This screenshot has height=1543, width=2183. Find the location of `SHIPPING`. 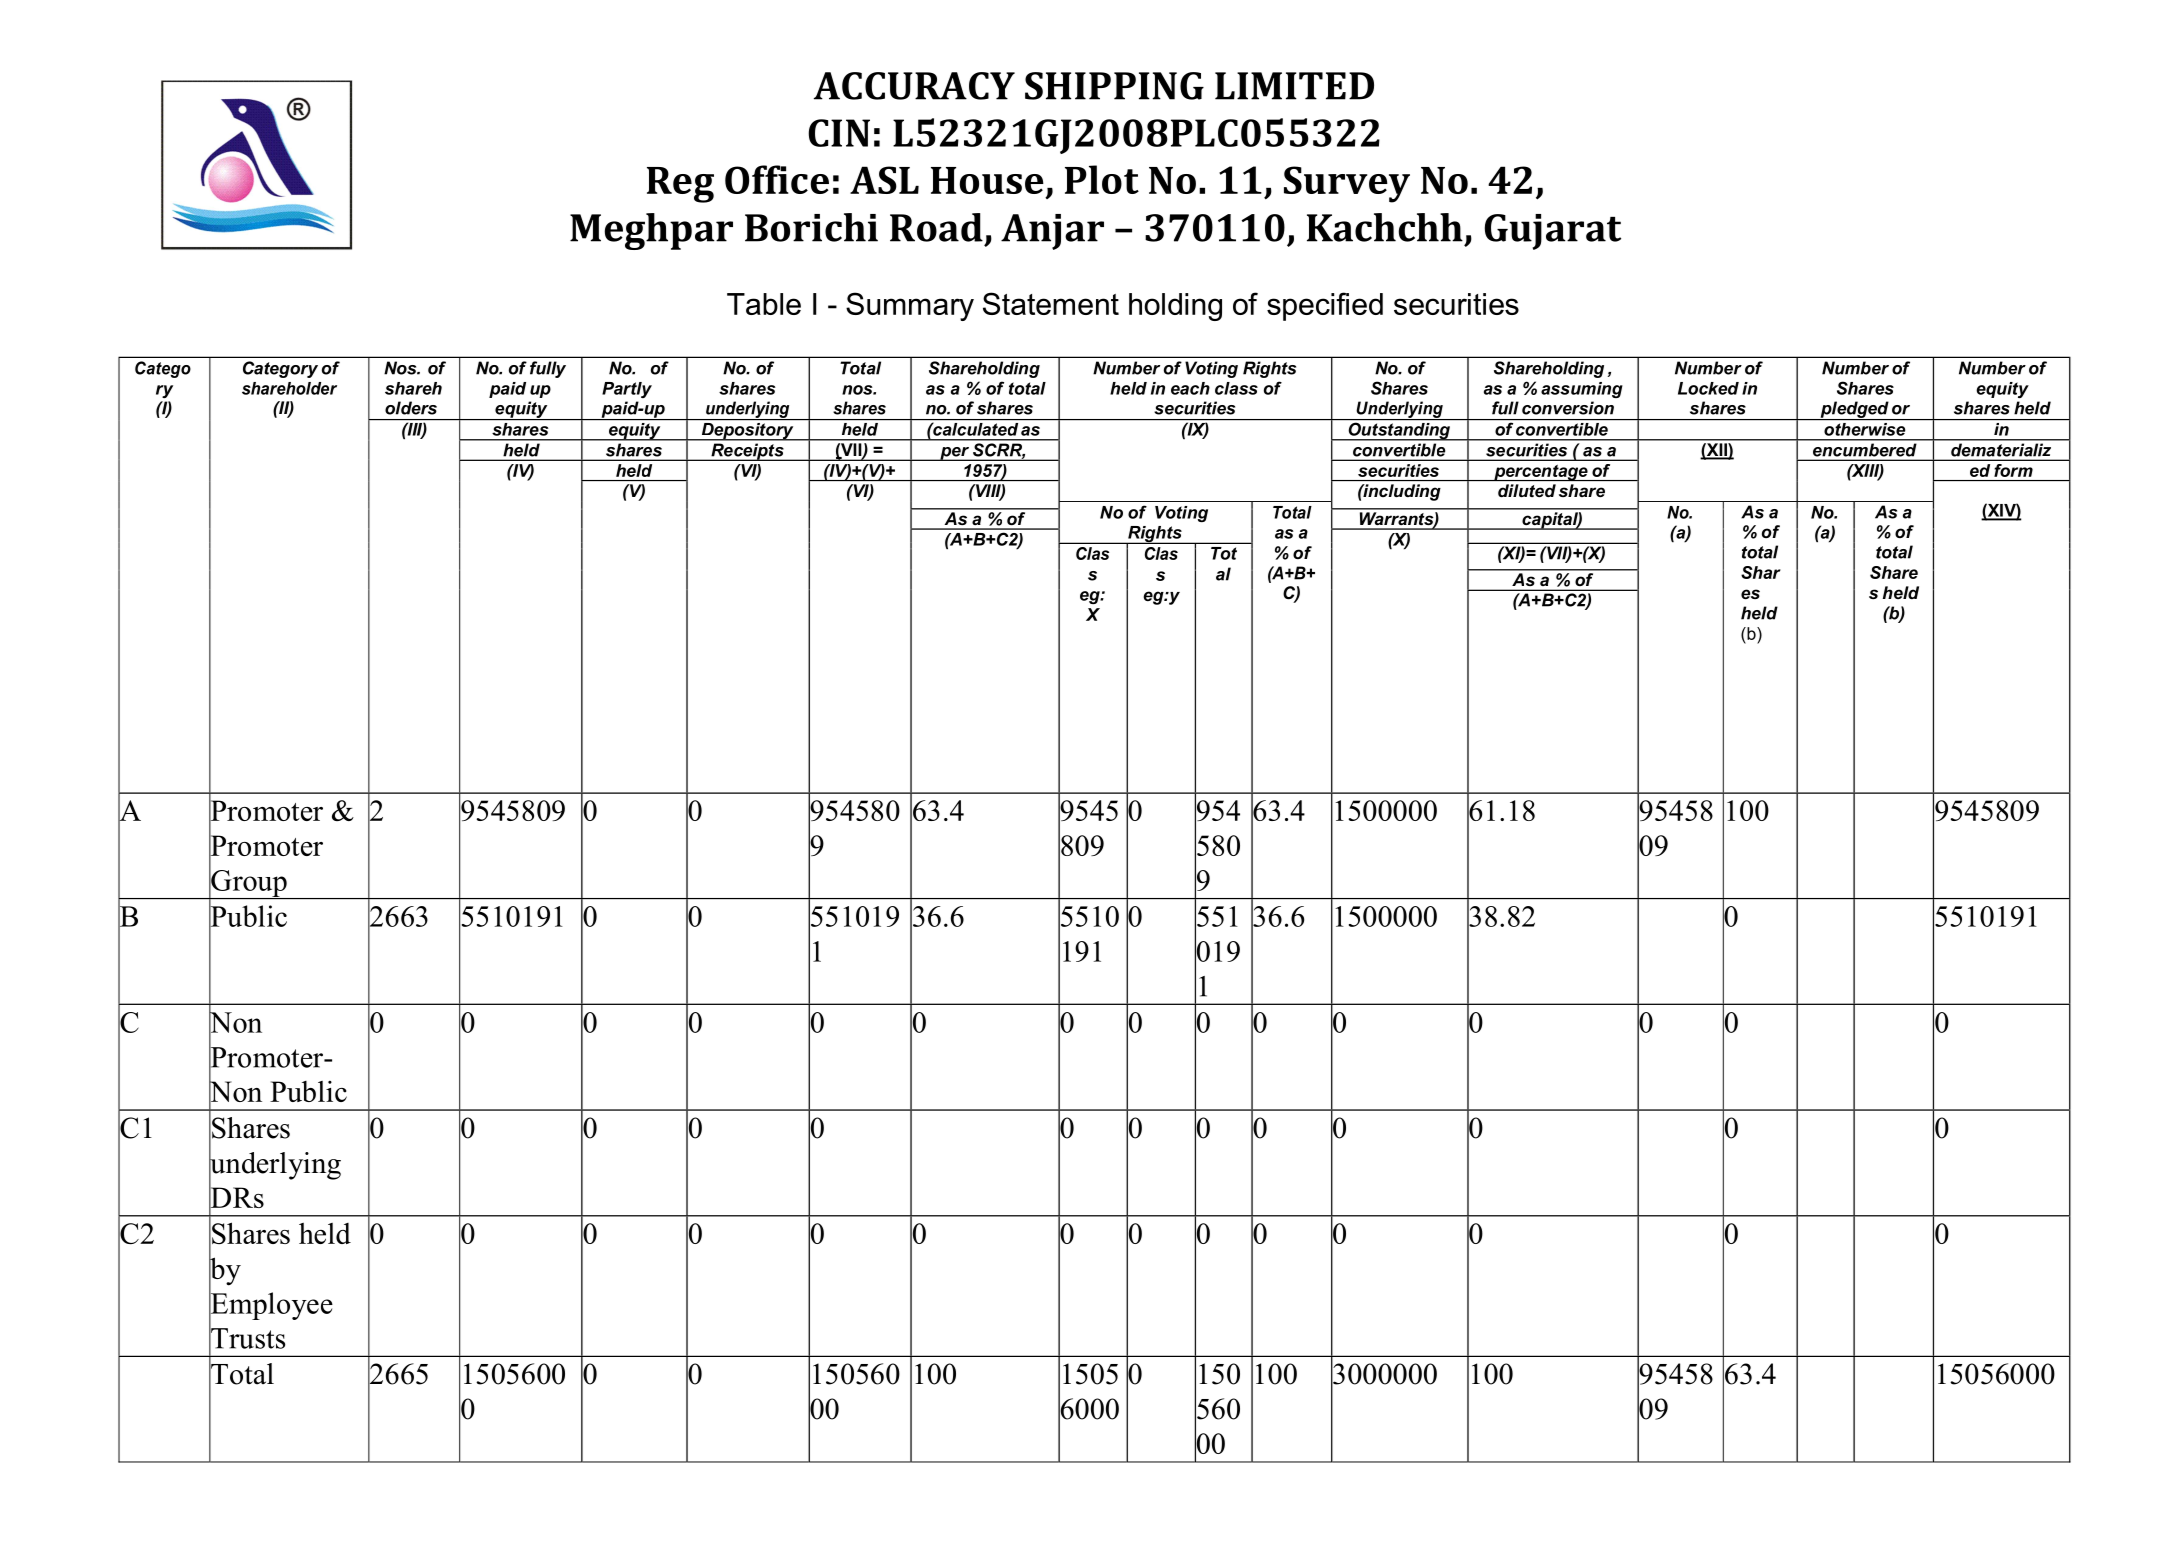

SHIPPING is located at coordinates (1114, 86).
